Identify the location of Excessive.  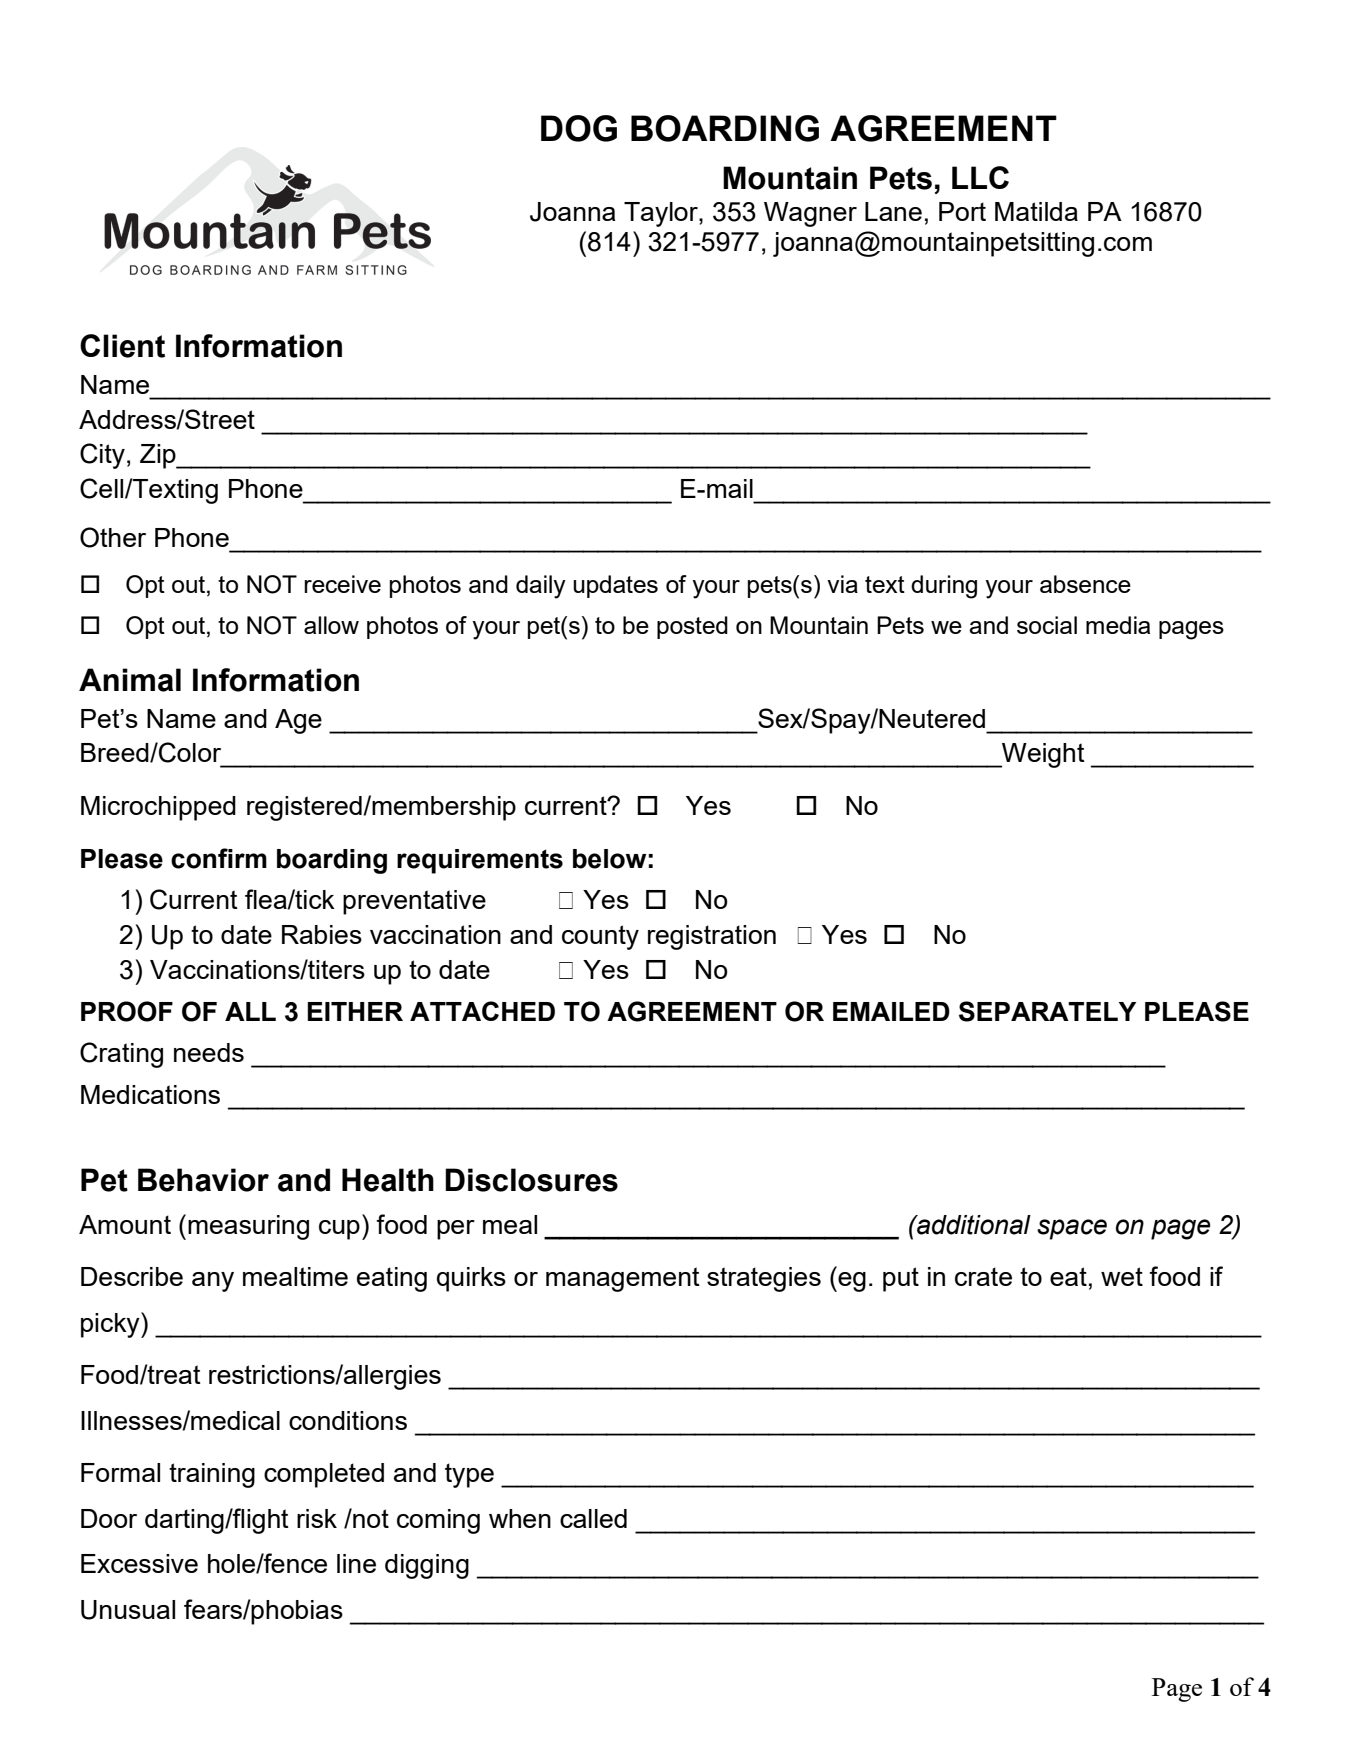
(139, 1563).
